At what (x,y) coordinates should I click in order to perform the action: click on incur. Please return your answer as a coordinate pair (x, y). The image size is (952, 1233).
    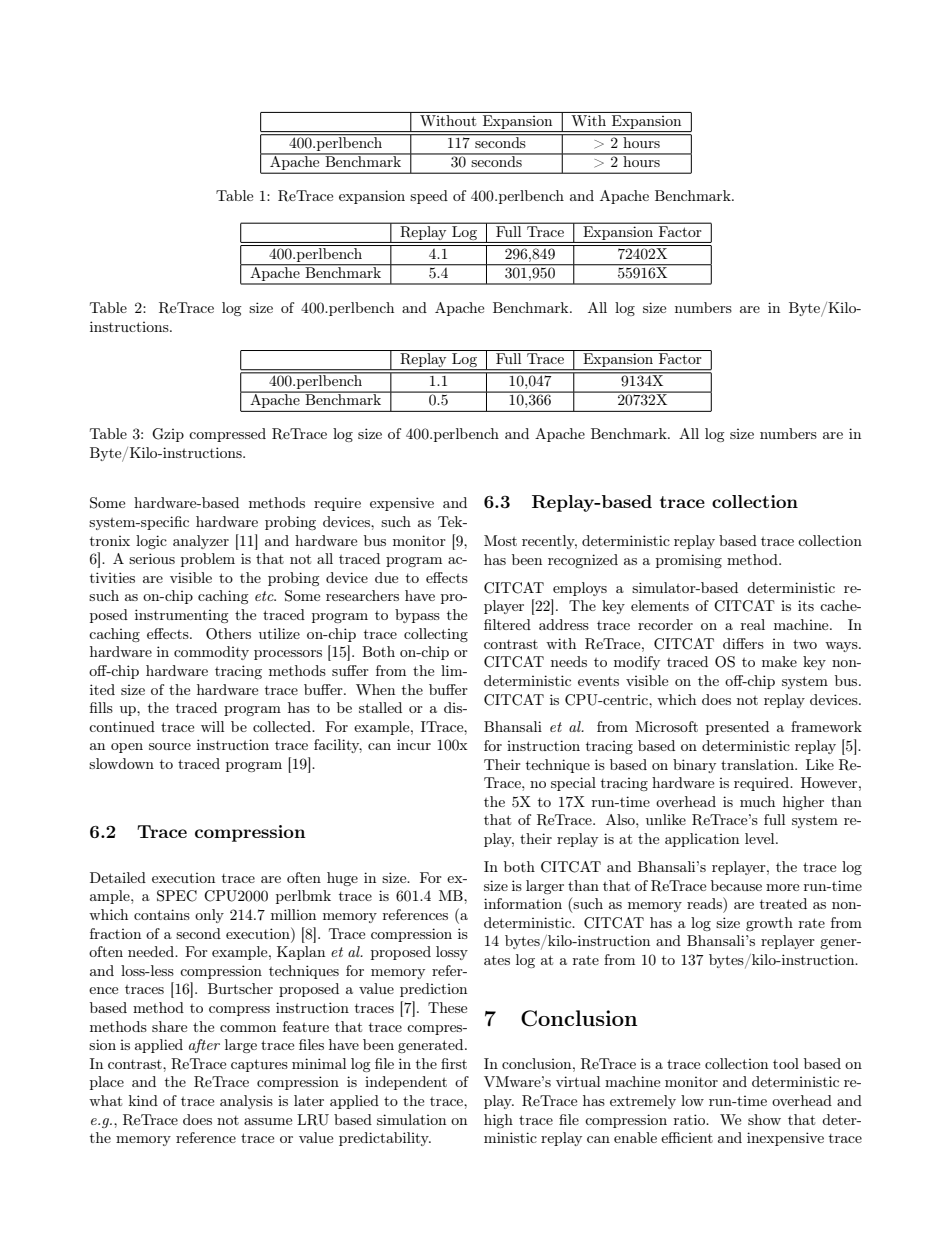
    Looking at the image, I should click on (414, 744).
